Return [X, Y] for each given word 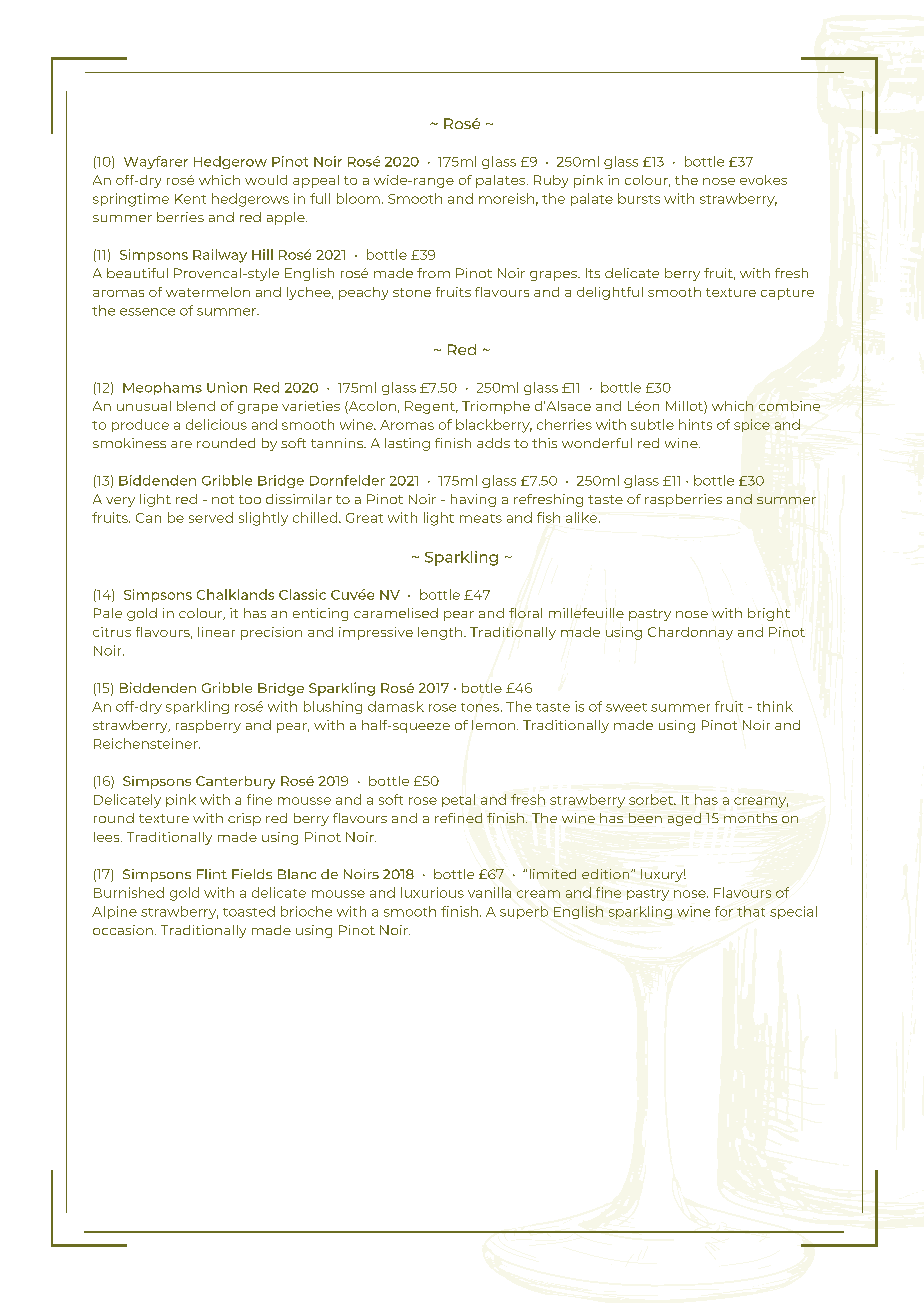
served [211, 517]
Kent [190, 199]
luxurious [432, 892]
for [724, 911]
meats [481, 518]
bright [769, 614]
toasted [249, 911]
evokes [763, 180]
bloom [358, 198]
